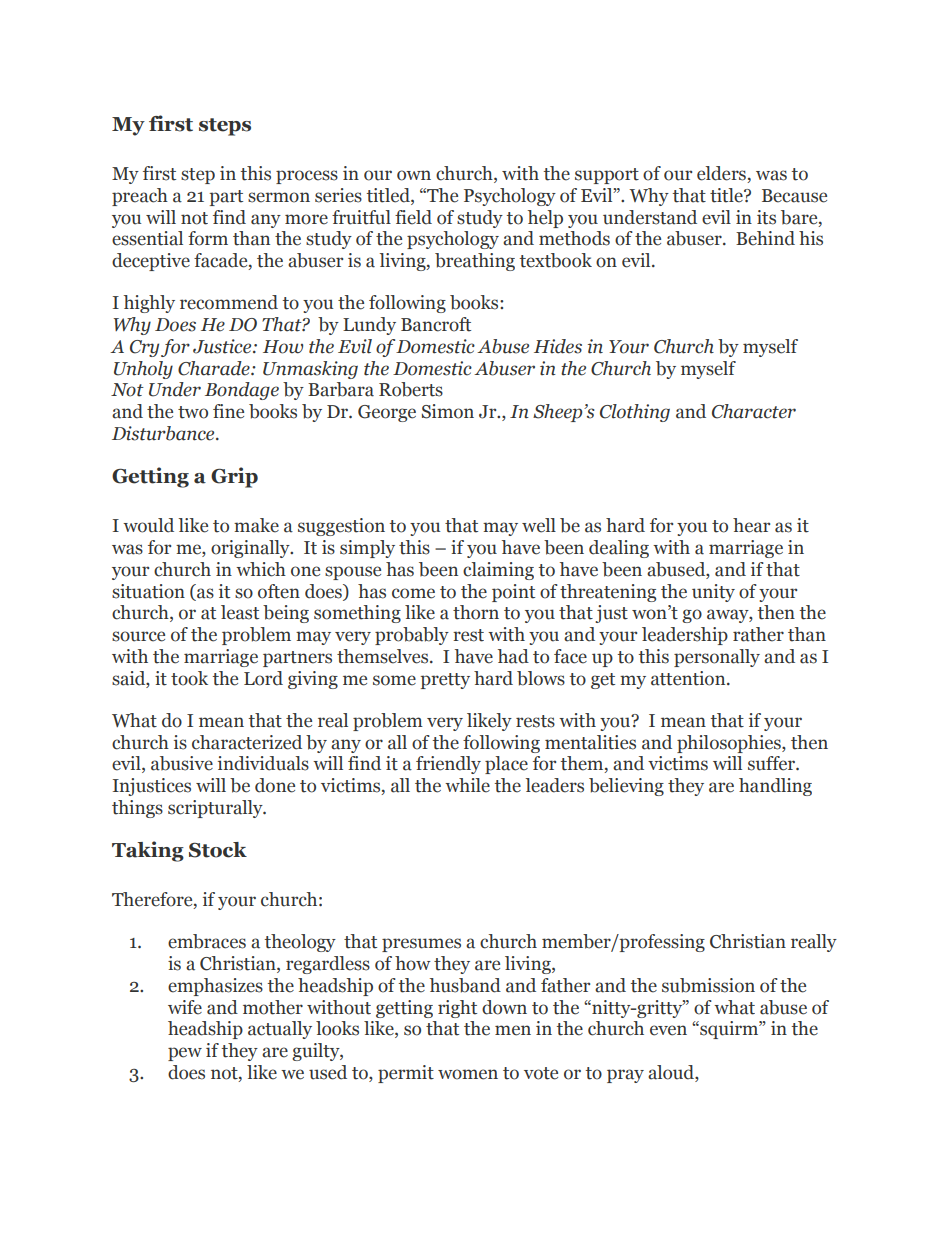 Image resolution: width=952 pixels, height=1233 pixels. What do you see at coordinates (240, 612) in the page?
I see `least` at bounding box center [240, 612].
